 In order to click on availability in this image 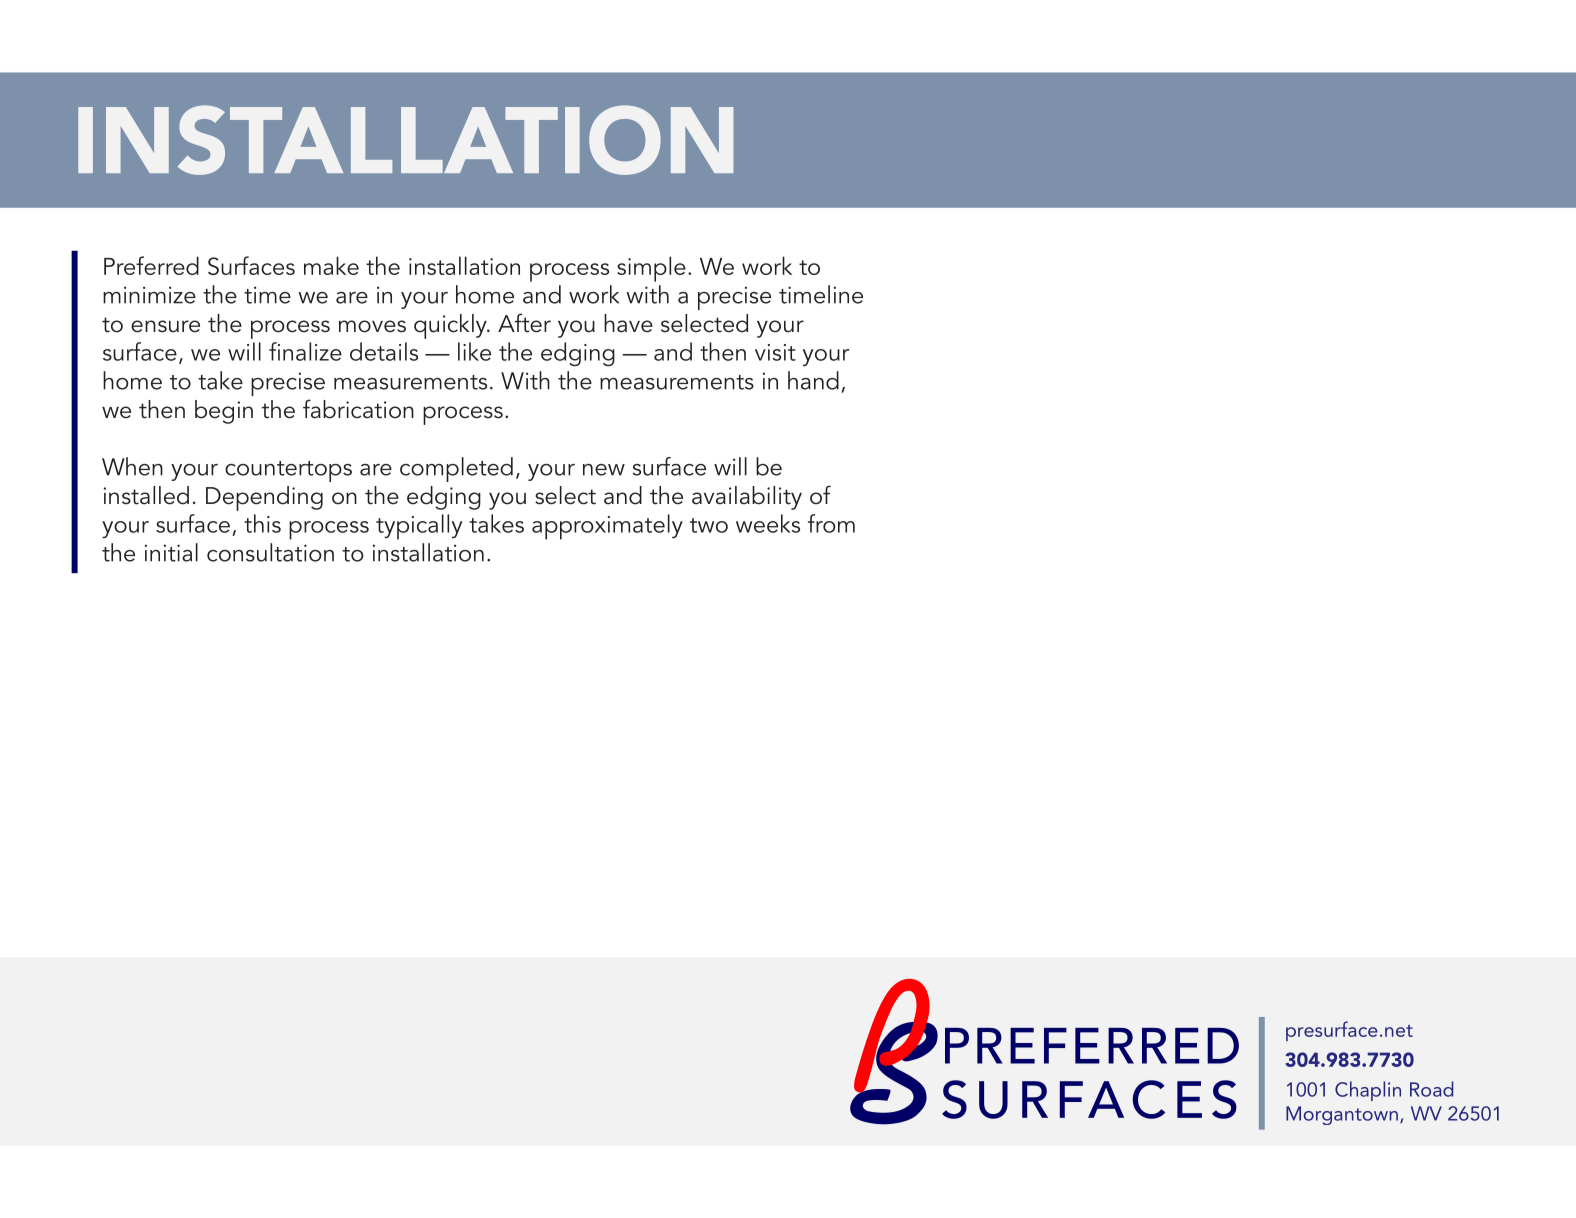, I will do `click(747, 498)`.
